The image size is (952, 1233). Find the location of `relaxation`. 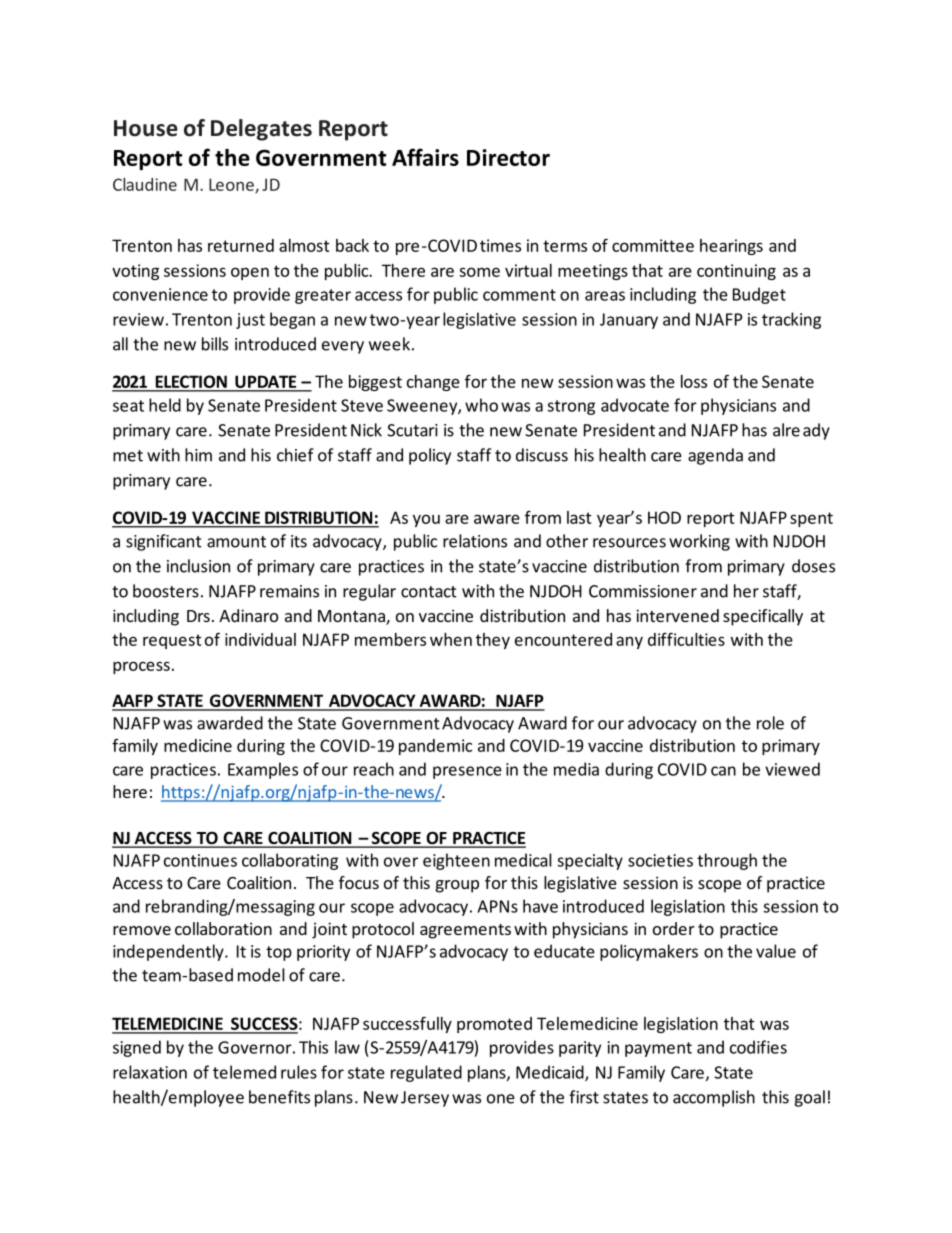

relaxation is located at coordinates (150, 1072).
